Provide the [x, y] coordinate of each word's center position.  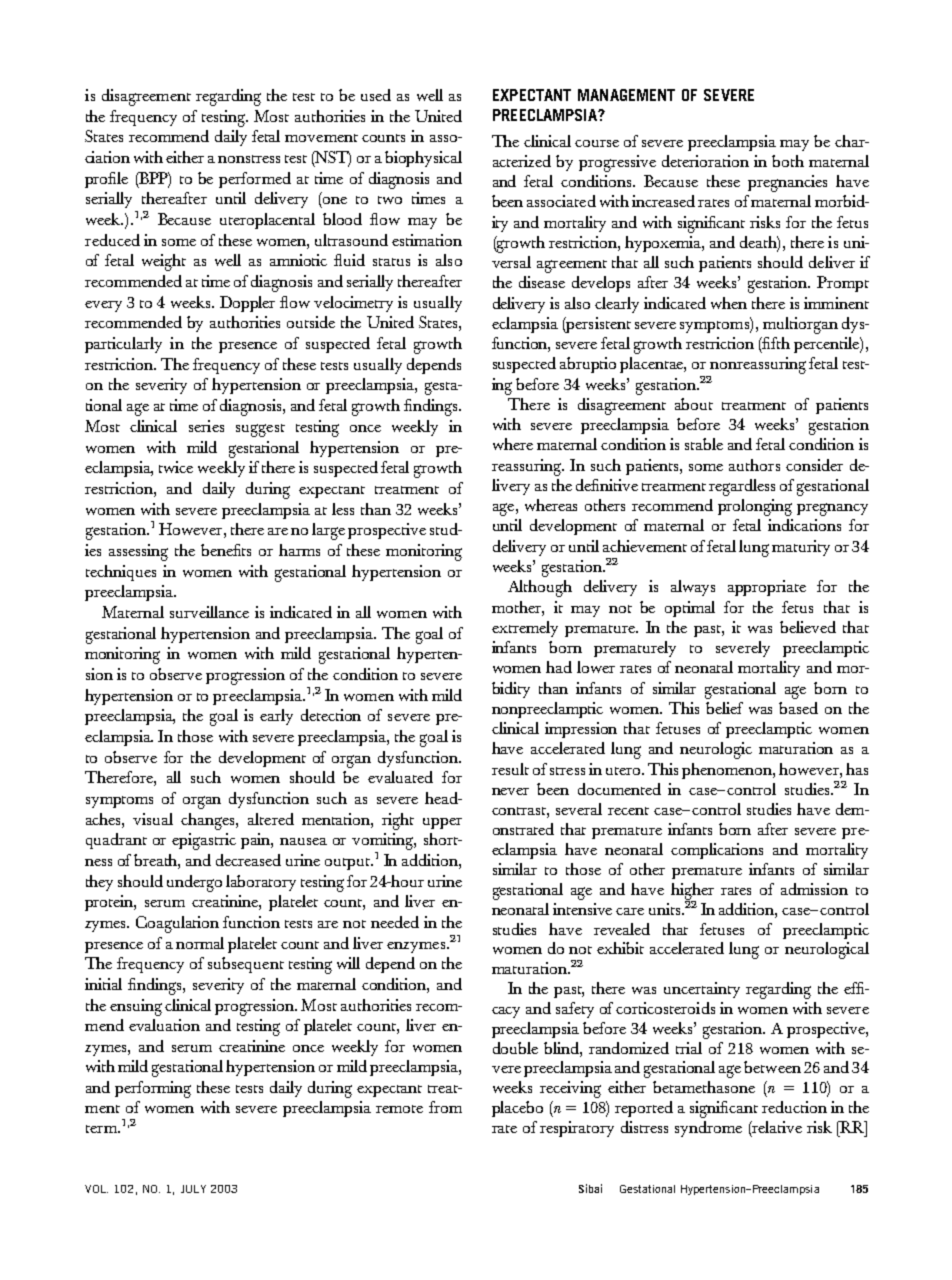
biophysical [423, 159]
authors [754, 465]
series [206, 426]
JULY [193, 1189]
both [788, 161]
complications [717, 851]
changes [209, 821]
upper [442, 823]
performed [255, 180]
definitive [607, 485]
